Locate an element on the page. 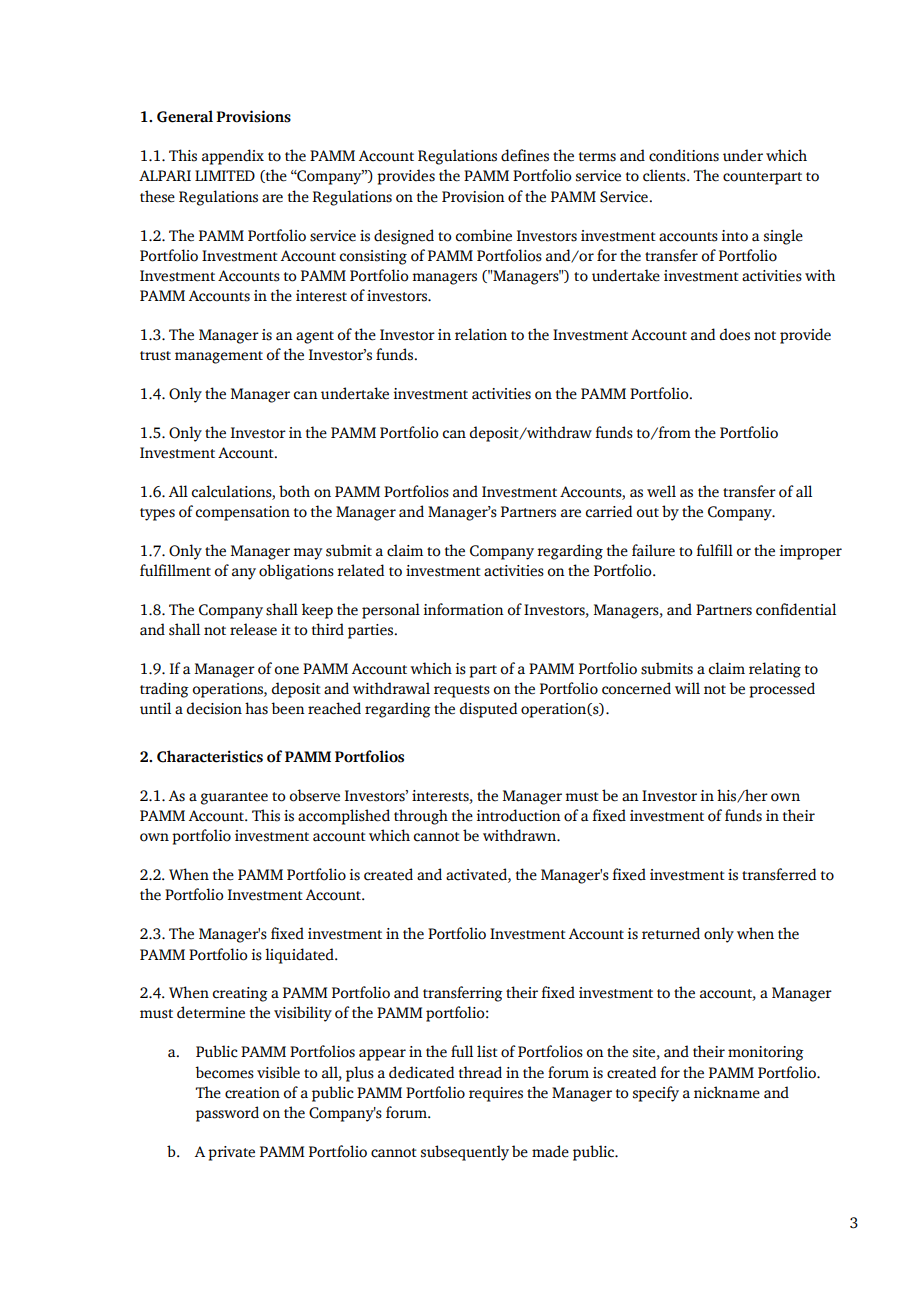  well is located at coordinates (661, 491).
